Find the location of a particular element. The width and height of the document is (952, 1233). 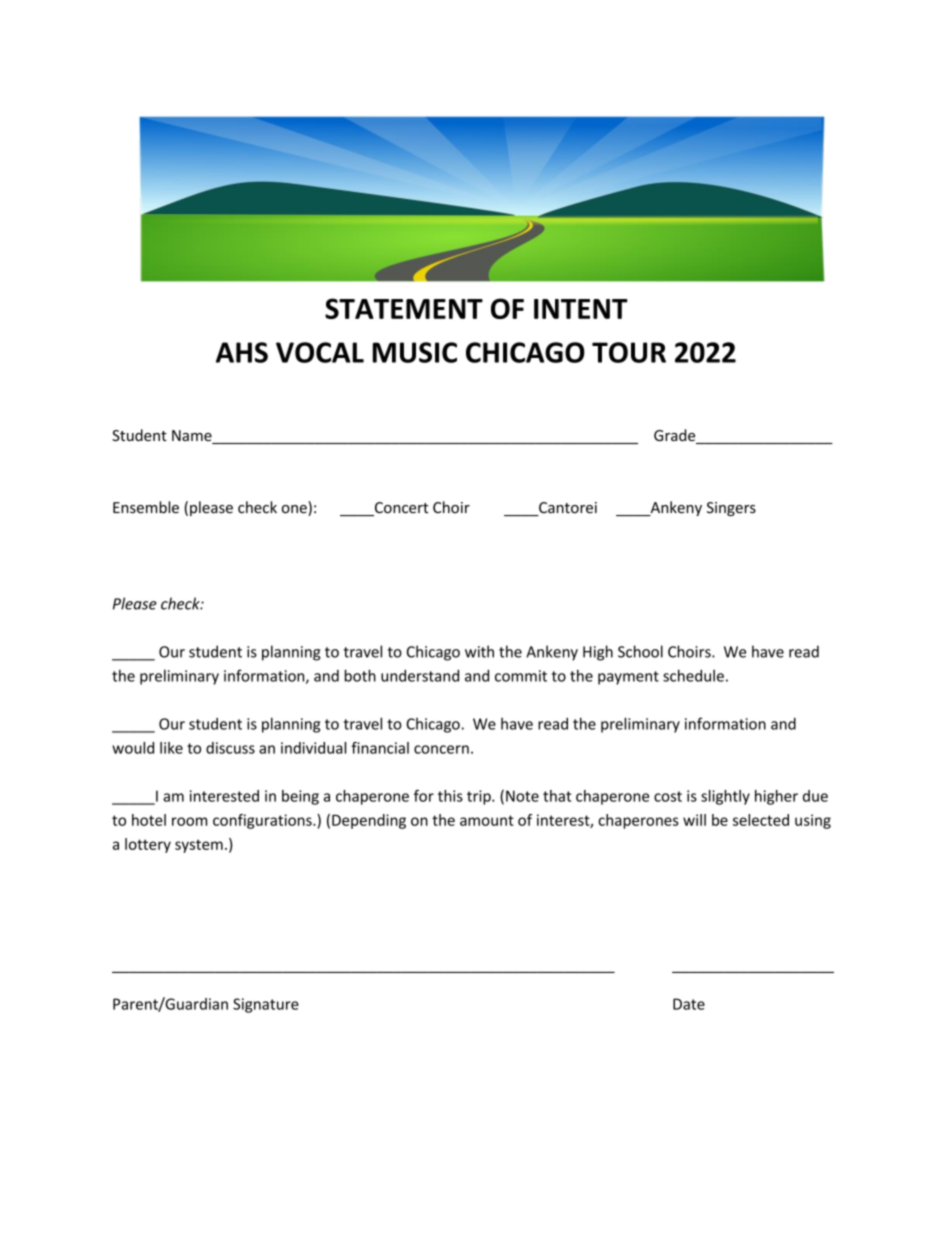

School is located at coordinates (640, 651).
